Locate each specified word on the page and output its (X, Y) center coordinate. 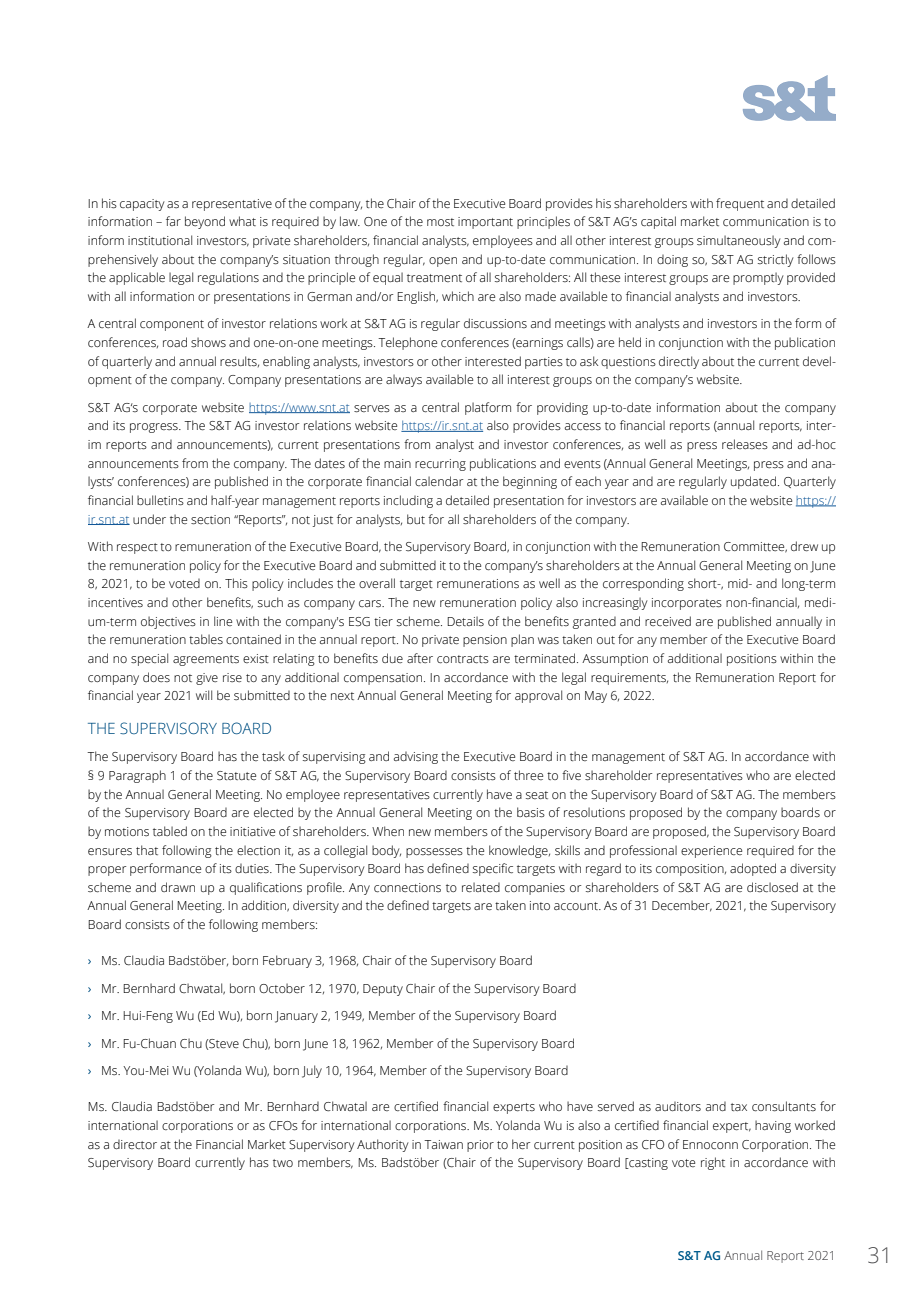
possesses (434, 853)
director (135, 1144)
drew (804, 546)
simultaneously (739, 241)
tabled (170, 831)
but (416, 519)
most (440, 222)
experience (711, 852)
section (210, 520)
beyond (205, 222)
